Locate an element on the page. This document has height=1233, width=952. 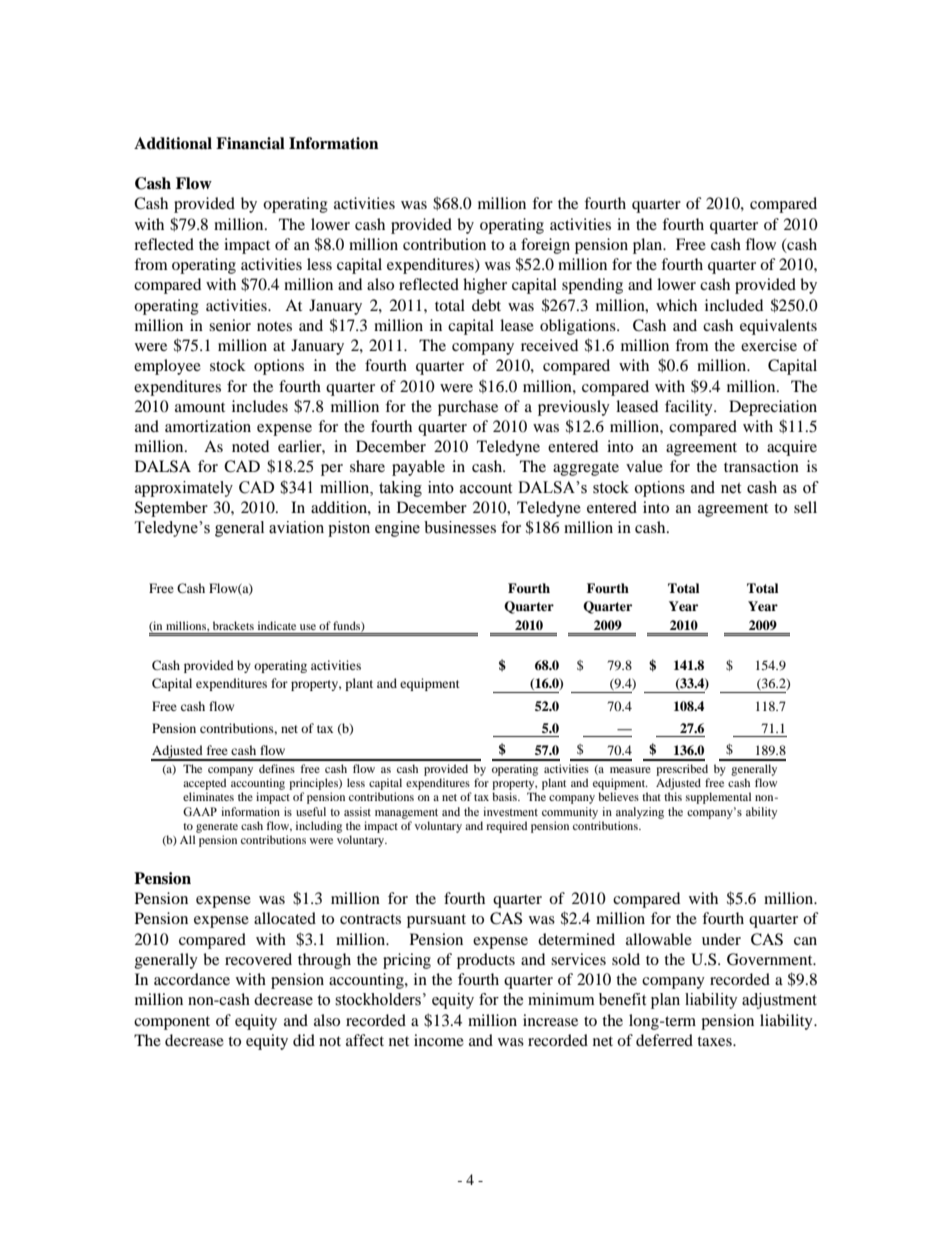
included is located at coordinates (734, 305).
